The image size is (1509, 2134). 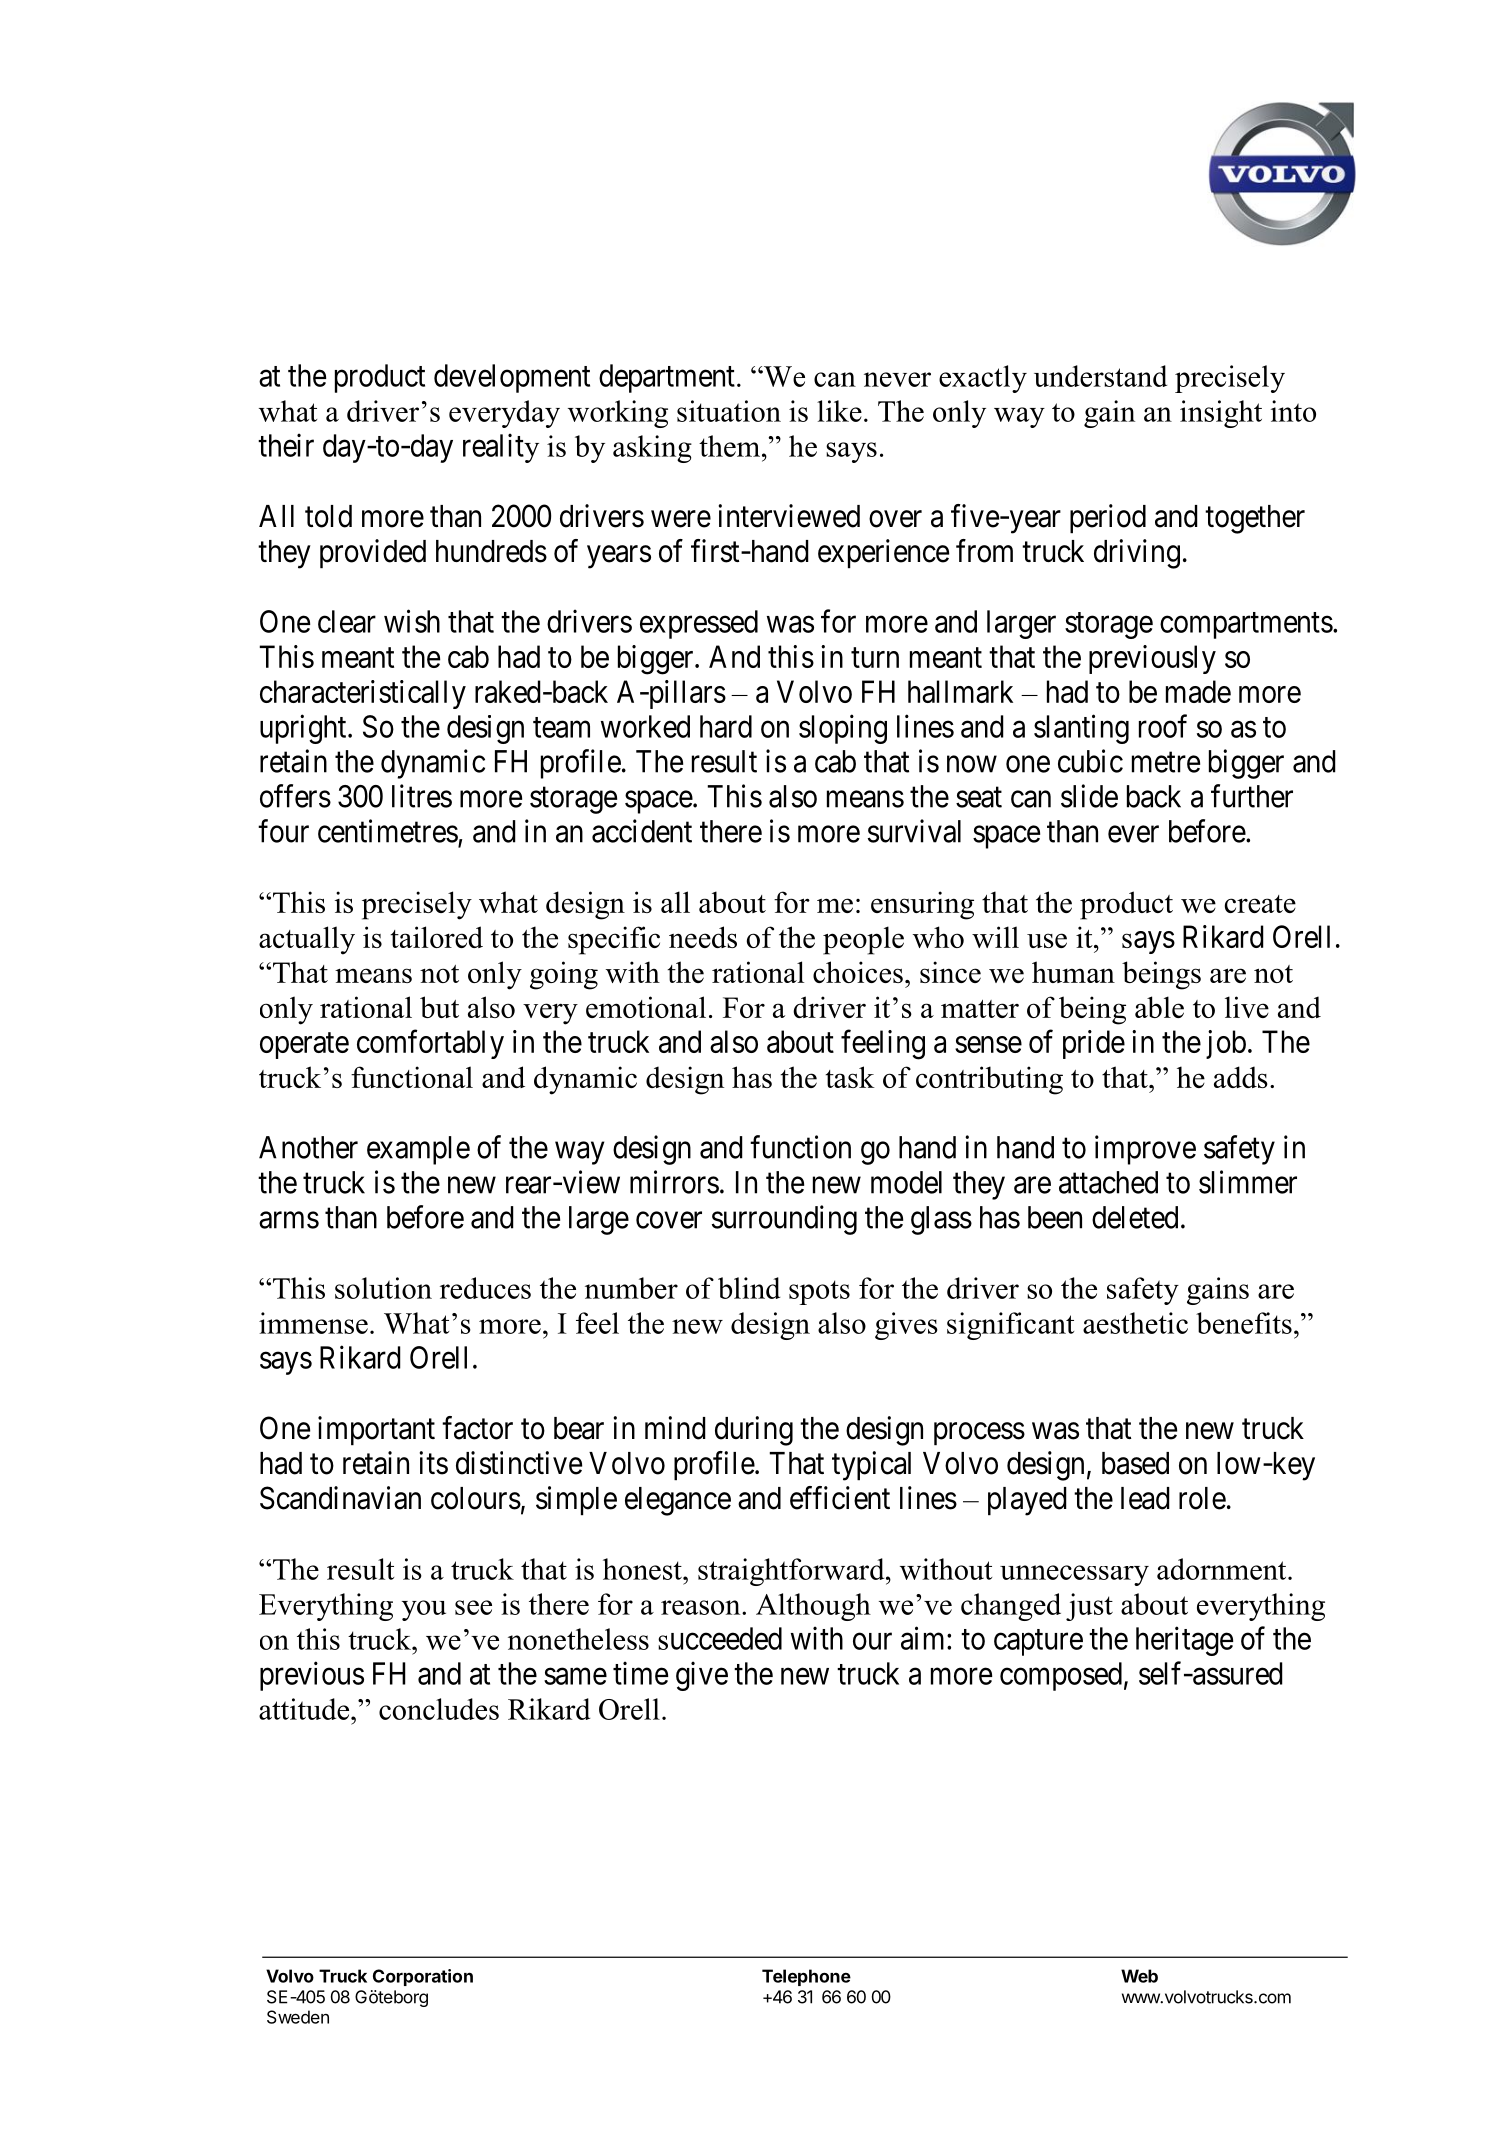 I want to click on Web, so click(x=1139, y=1976).
